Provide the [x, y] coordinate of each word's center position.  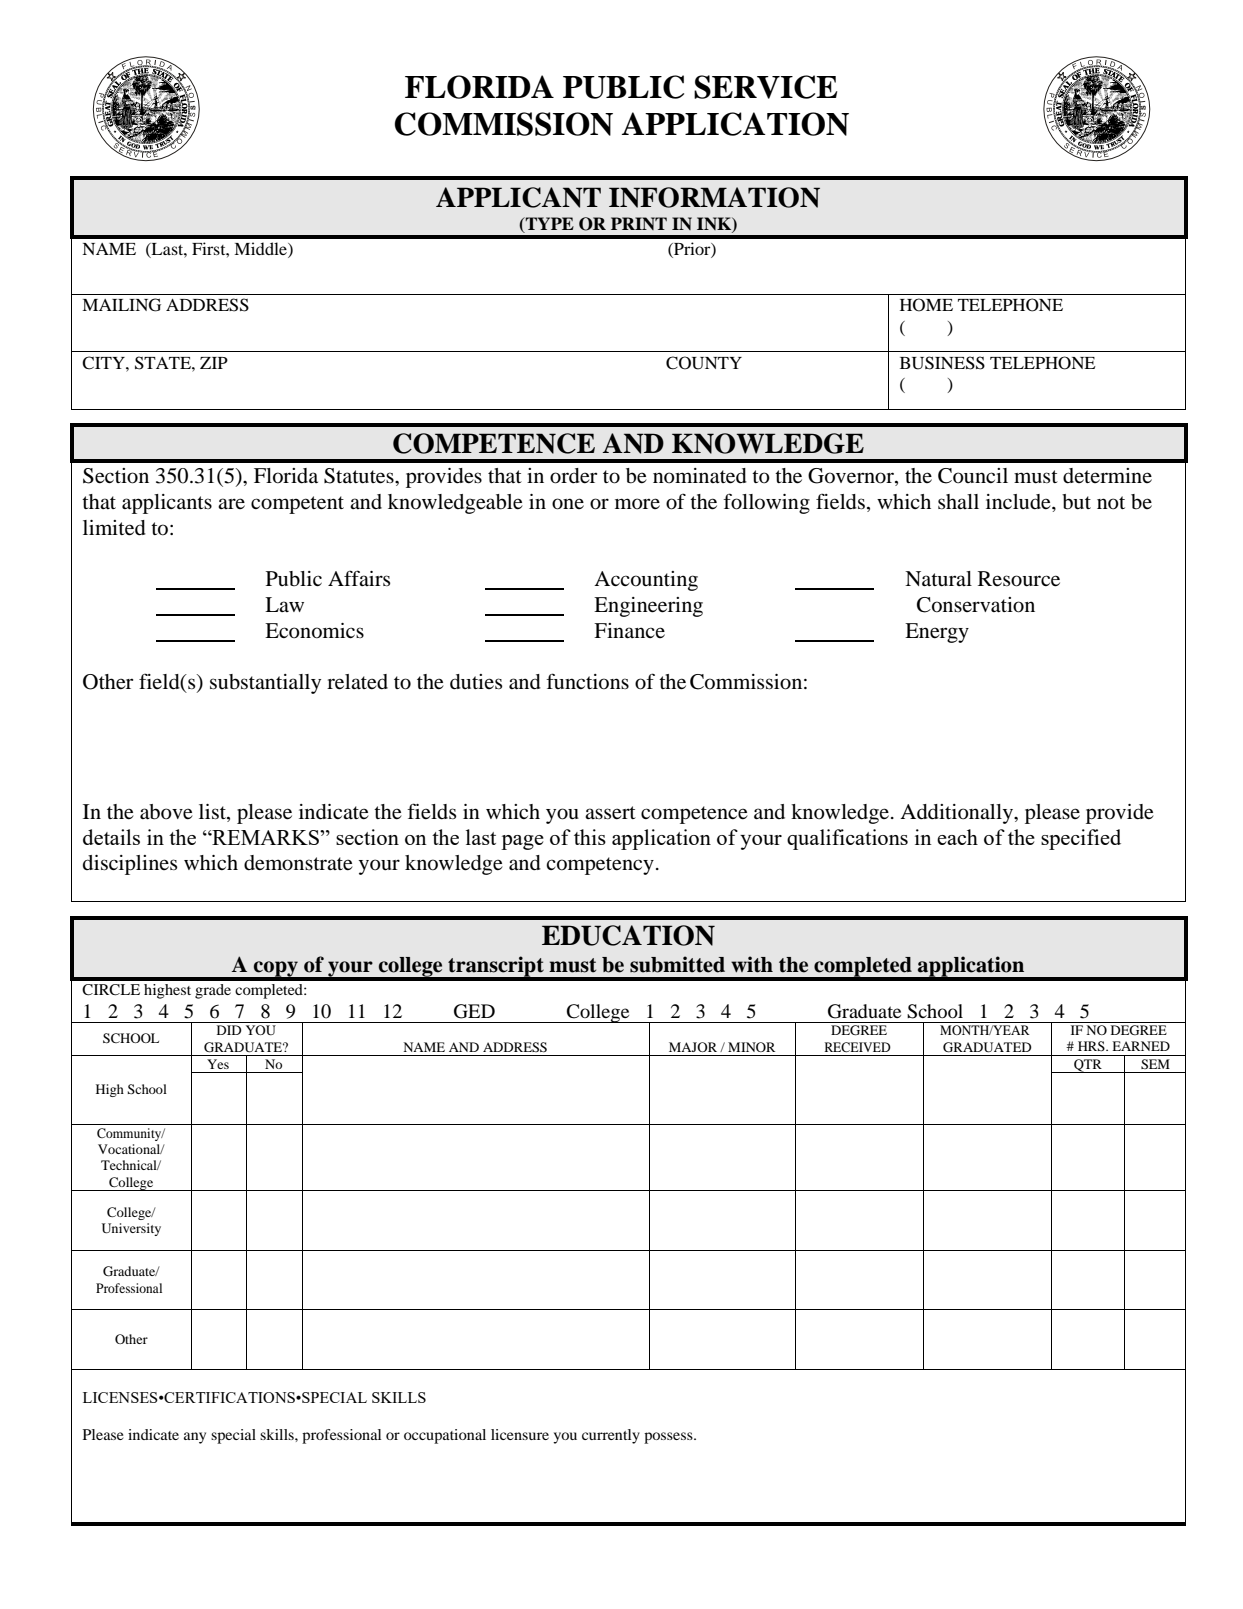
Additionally [957, 814]
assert [610, 813]
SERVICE [765, 87]
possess [669, 1438]
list [213, 811]
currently [611, 1436]
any [195, 1438]
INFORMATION [714, 197]
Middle [261, 250]
